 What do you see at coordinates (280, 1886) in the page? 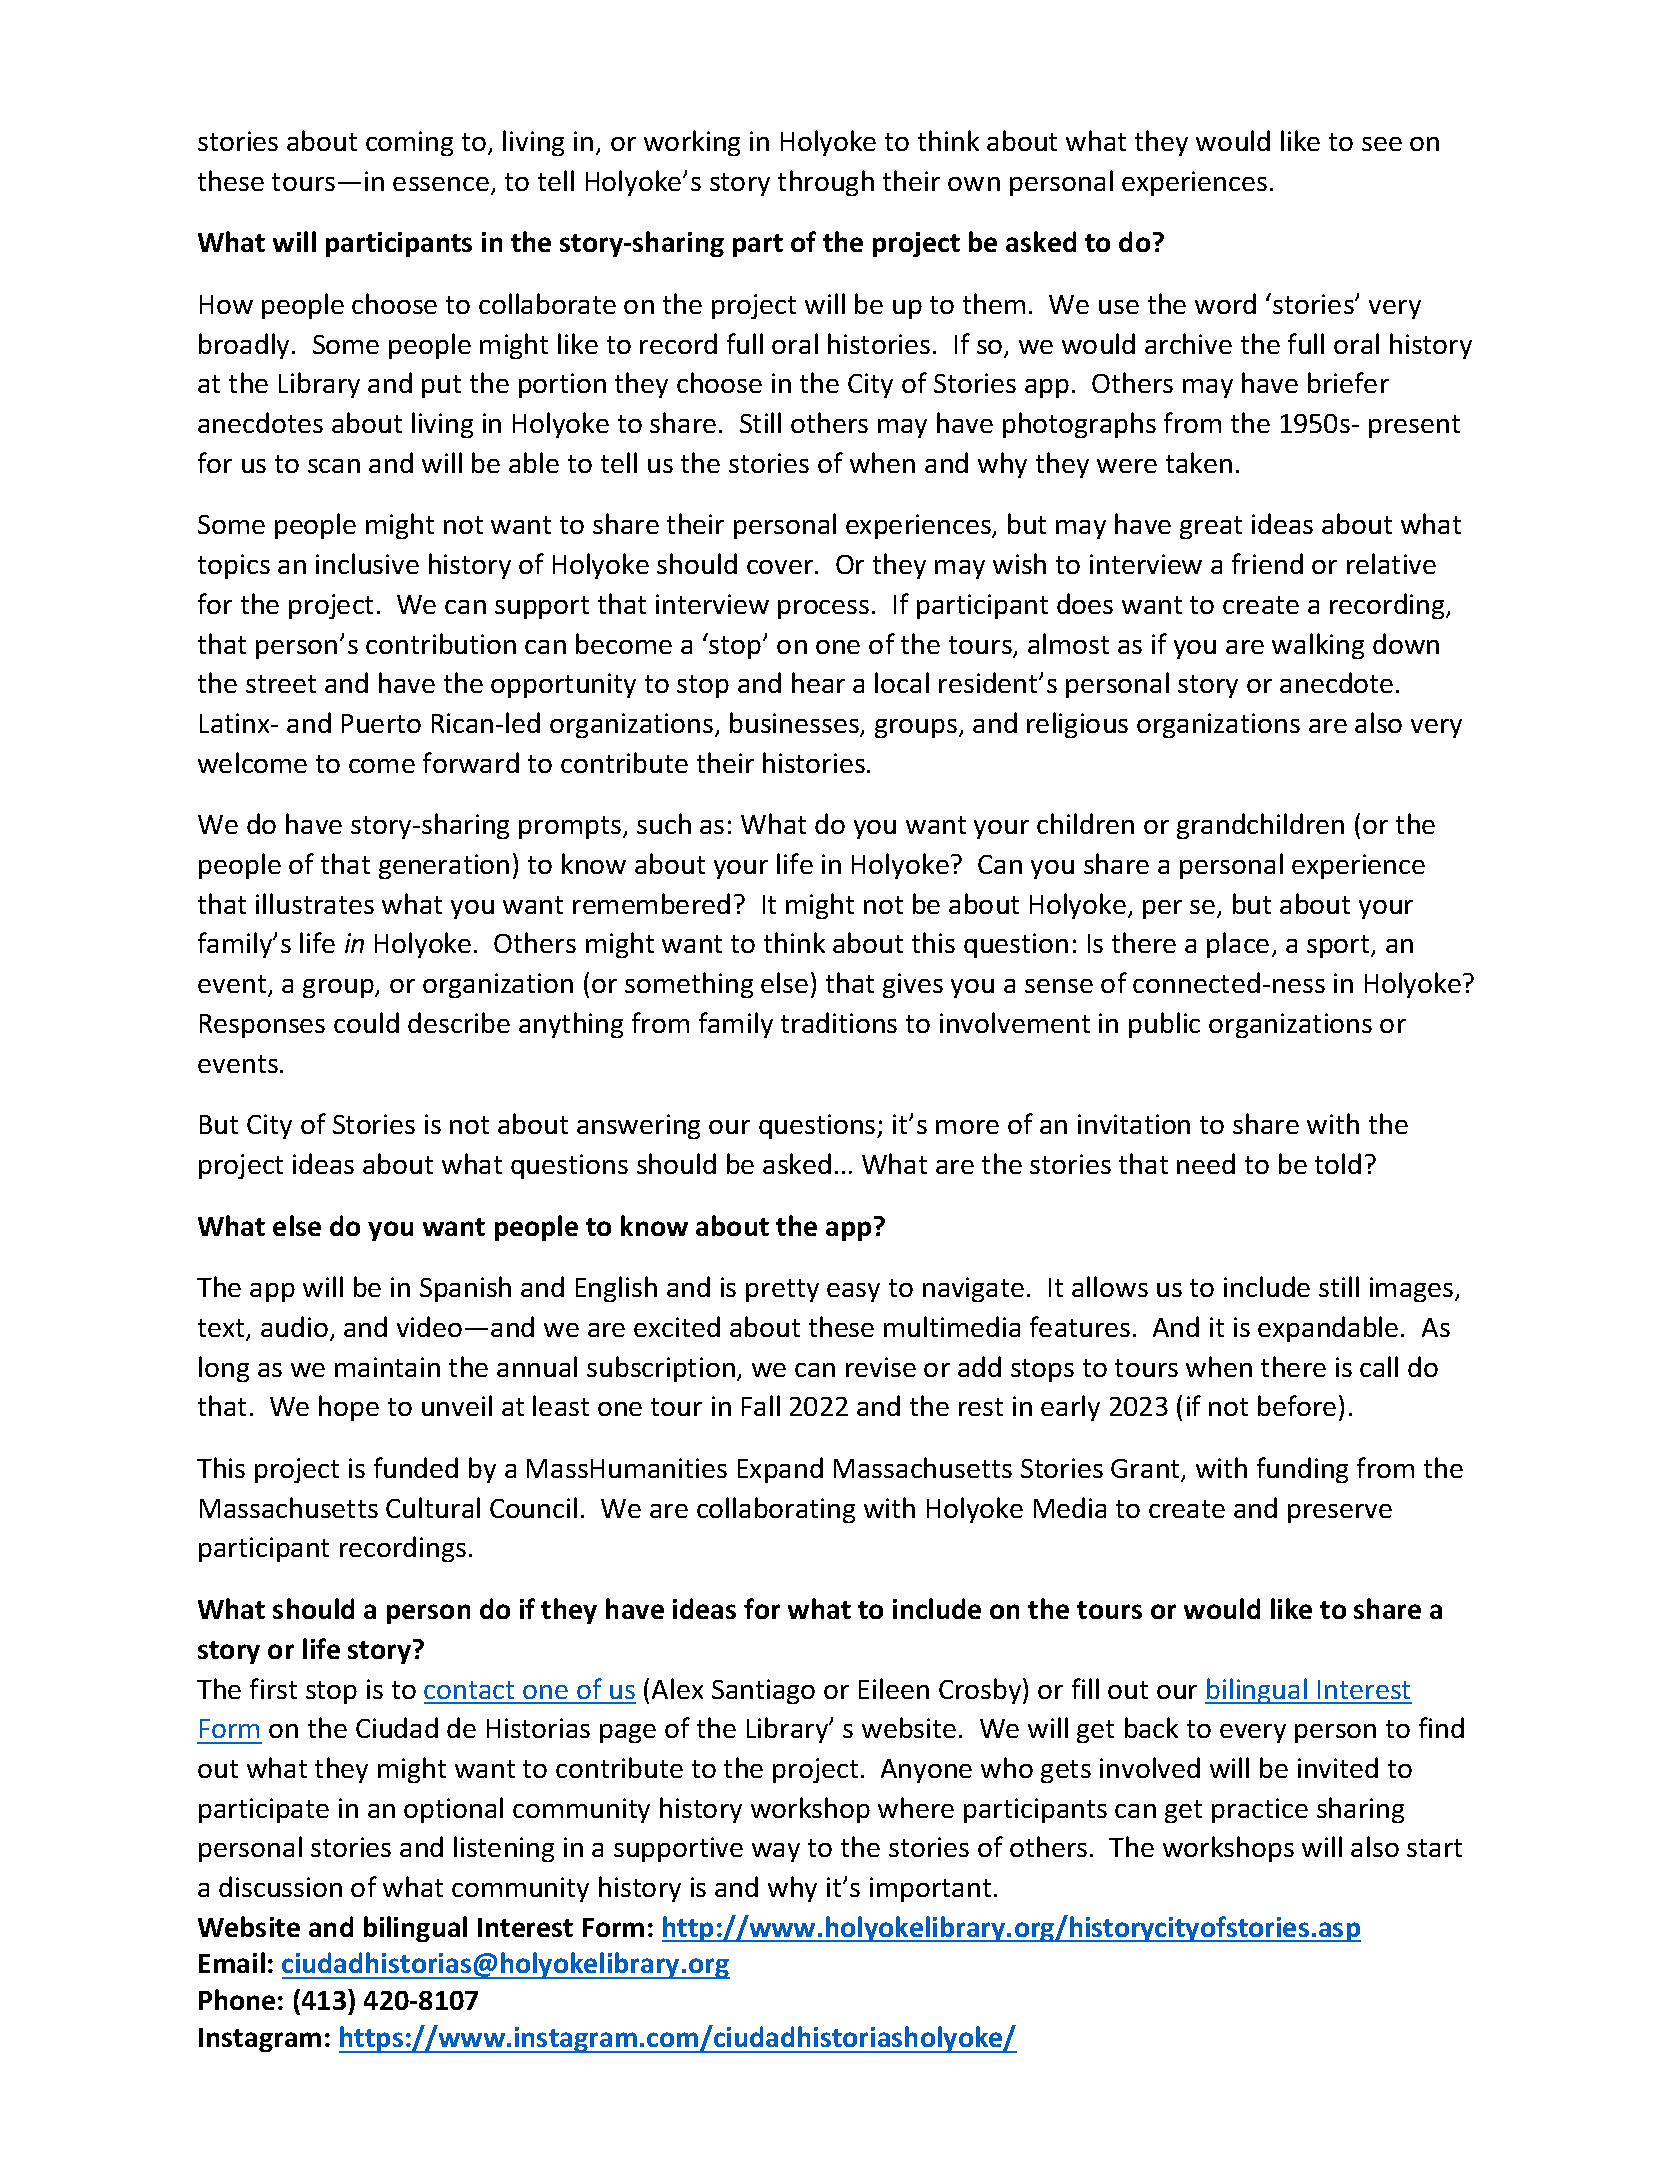
I see `discussion` at bounding box center [280, 1886].
